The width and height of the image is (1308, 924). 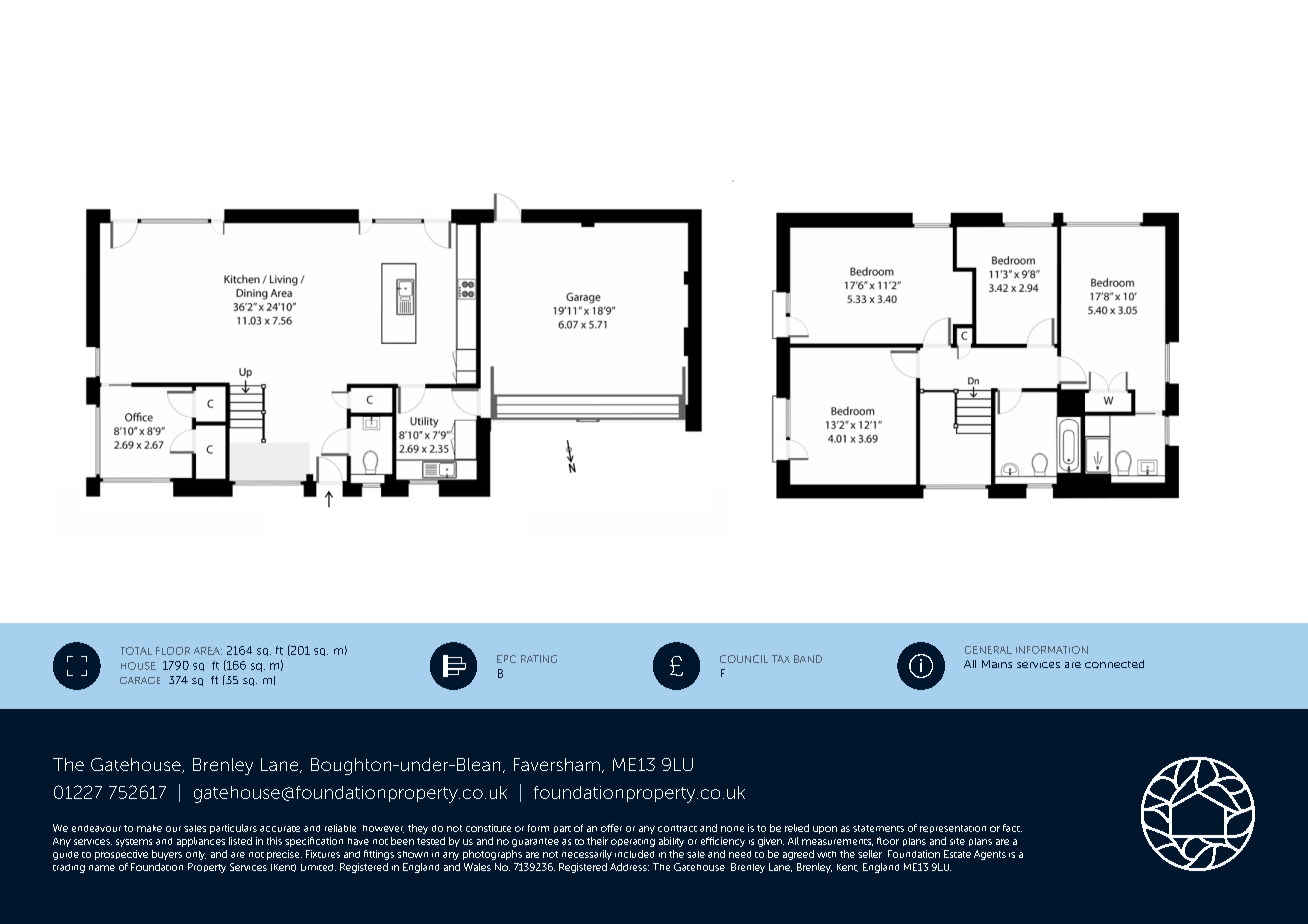 What do you see at coordinates (196, 855) in the image?
I see `only` at bounding box center [196, 855].
